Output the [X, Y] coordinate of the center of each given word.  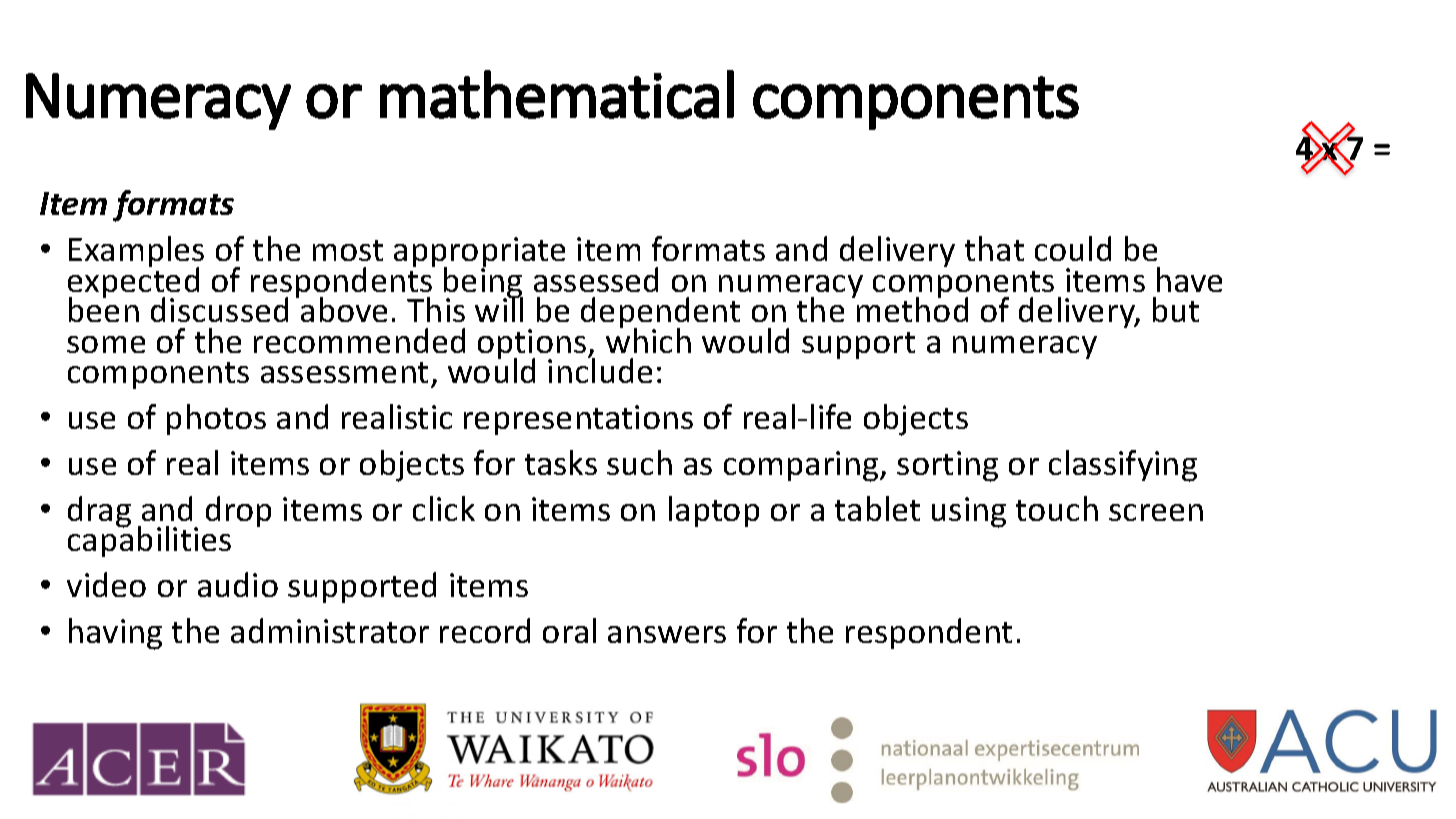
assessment [344, 372]
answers [667, 634]
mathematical [557, 94]
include [600, 370]
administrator [330, 630]
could [1073, 248]
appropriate [479, 254]
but [1176, 309]
